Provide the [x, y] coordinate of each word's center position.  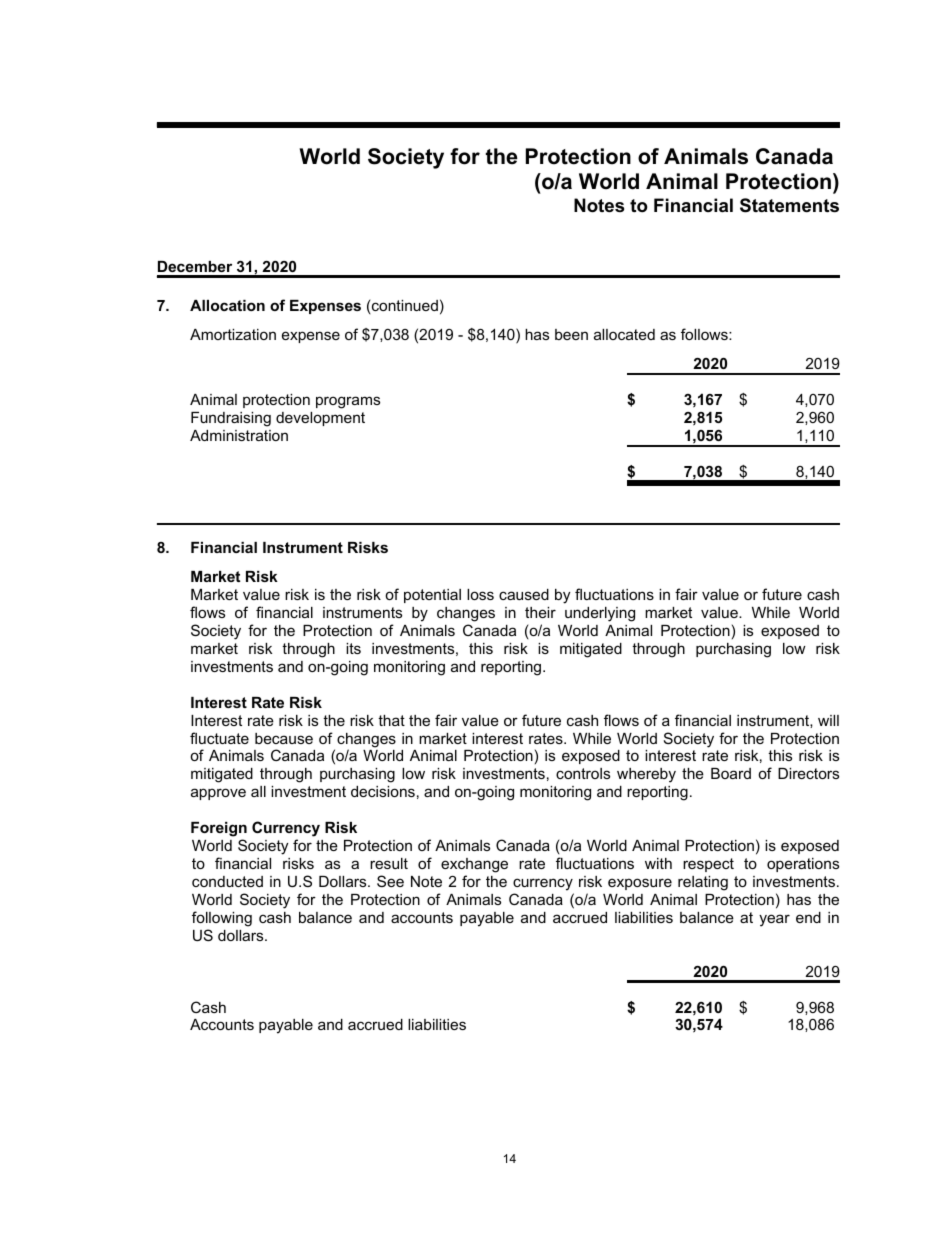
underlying [600, 614]
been [571, 334]
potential [432, 596]
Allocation [227, 305]
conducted [227, 881]
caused [524, 594]
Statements [789, 205]
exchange [474, 865]
